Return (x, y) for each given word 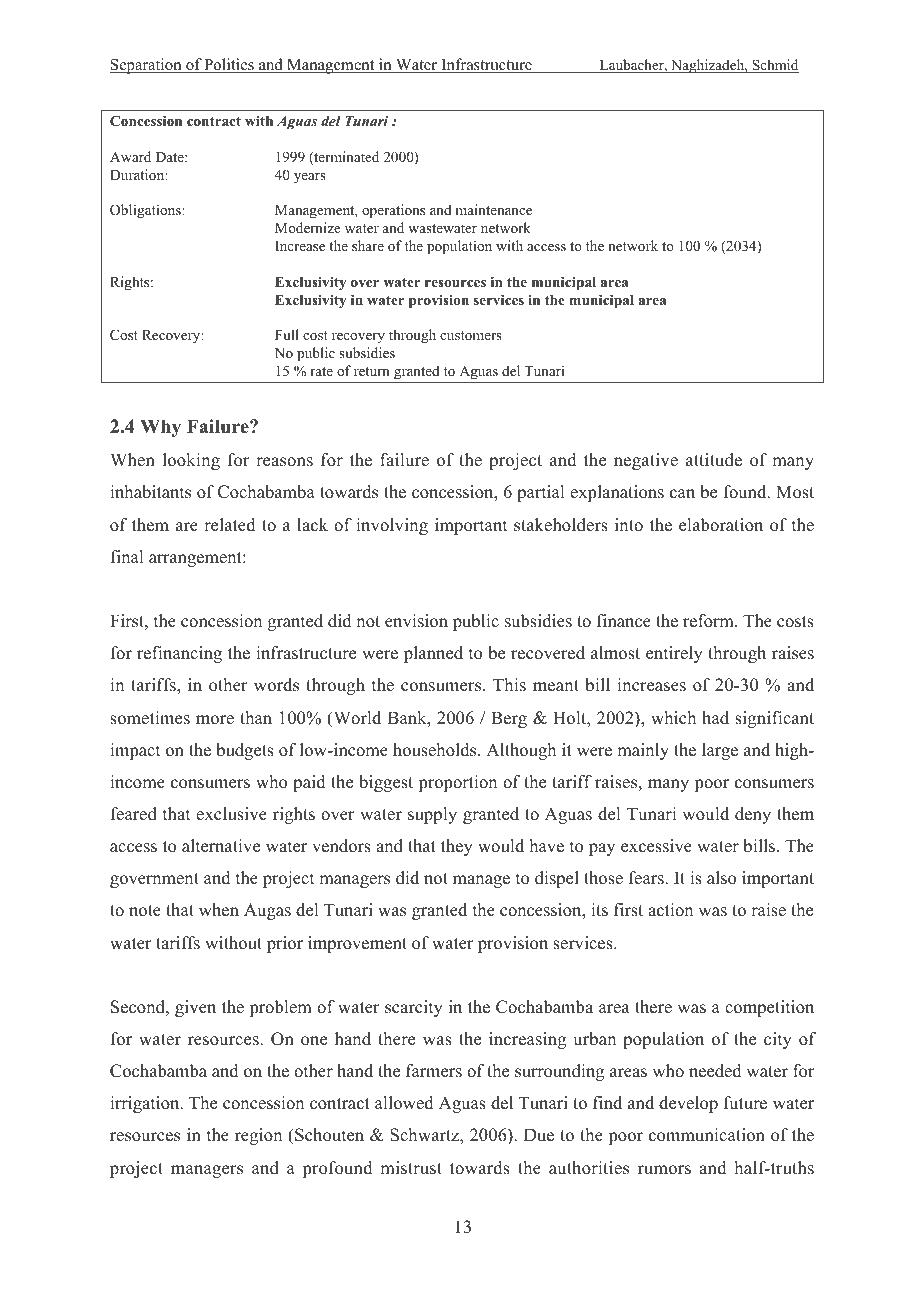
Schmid (774, 66)
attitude (714, 460)
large (720, 751)
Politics (229, 65)
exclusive (231, 814)
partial (540, 493)
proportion (457, 783)
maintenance (494, 209)
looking (191, 461)
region (258, 1136)
